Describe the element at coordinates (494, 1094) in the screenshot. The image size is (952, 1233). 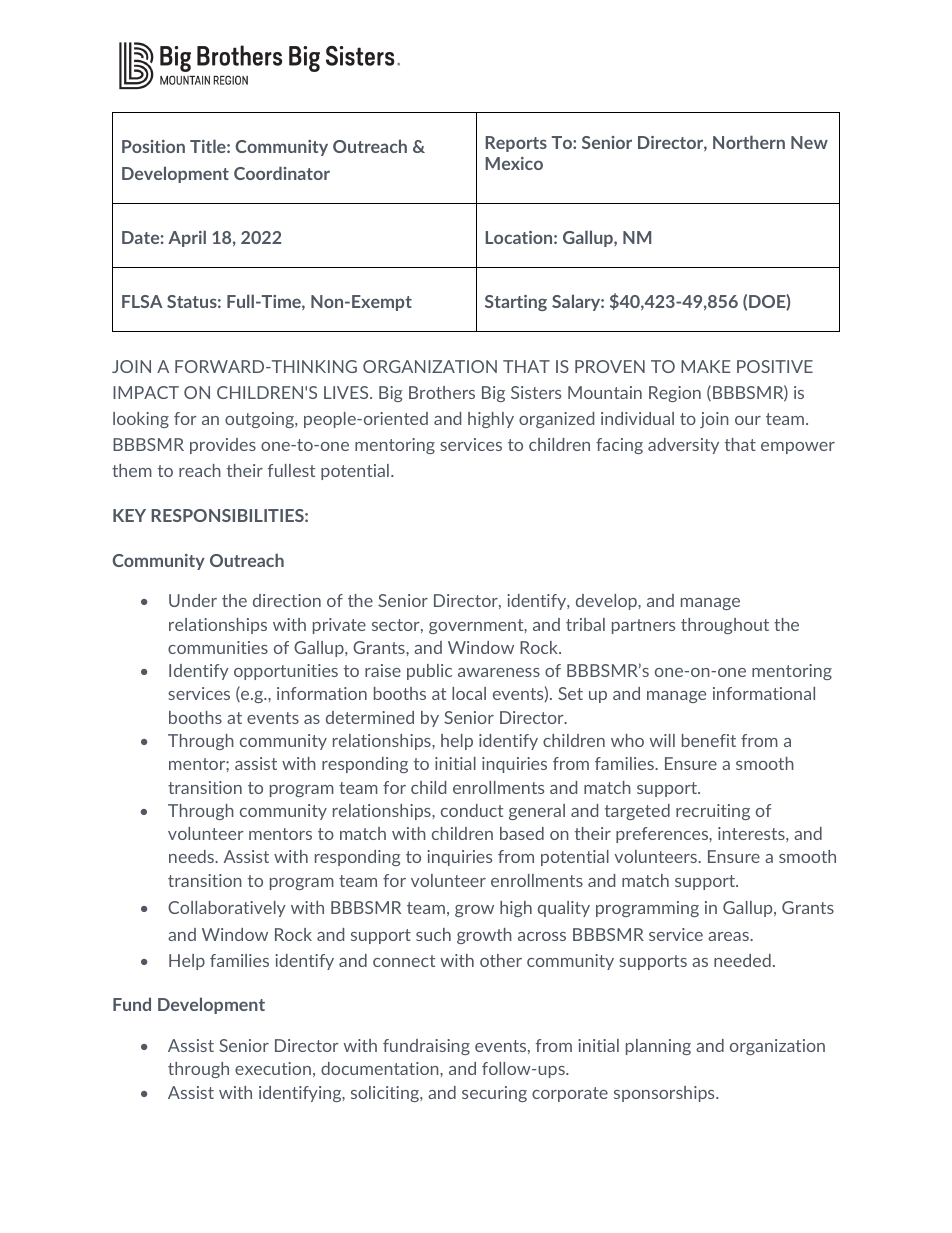
I see `securing` at that location.
